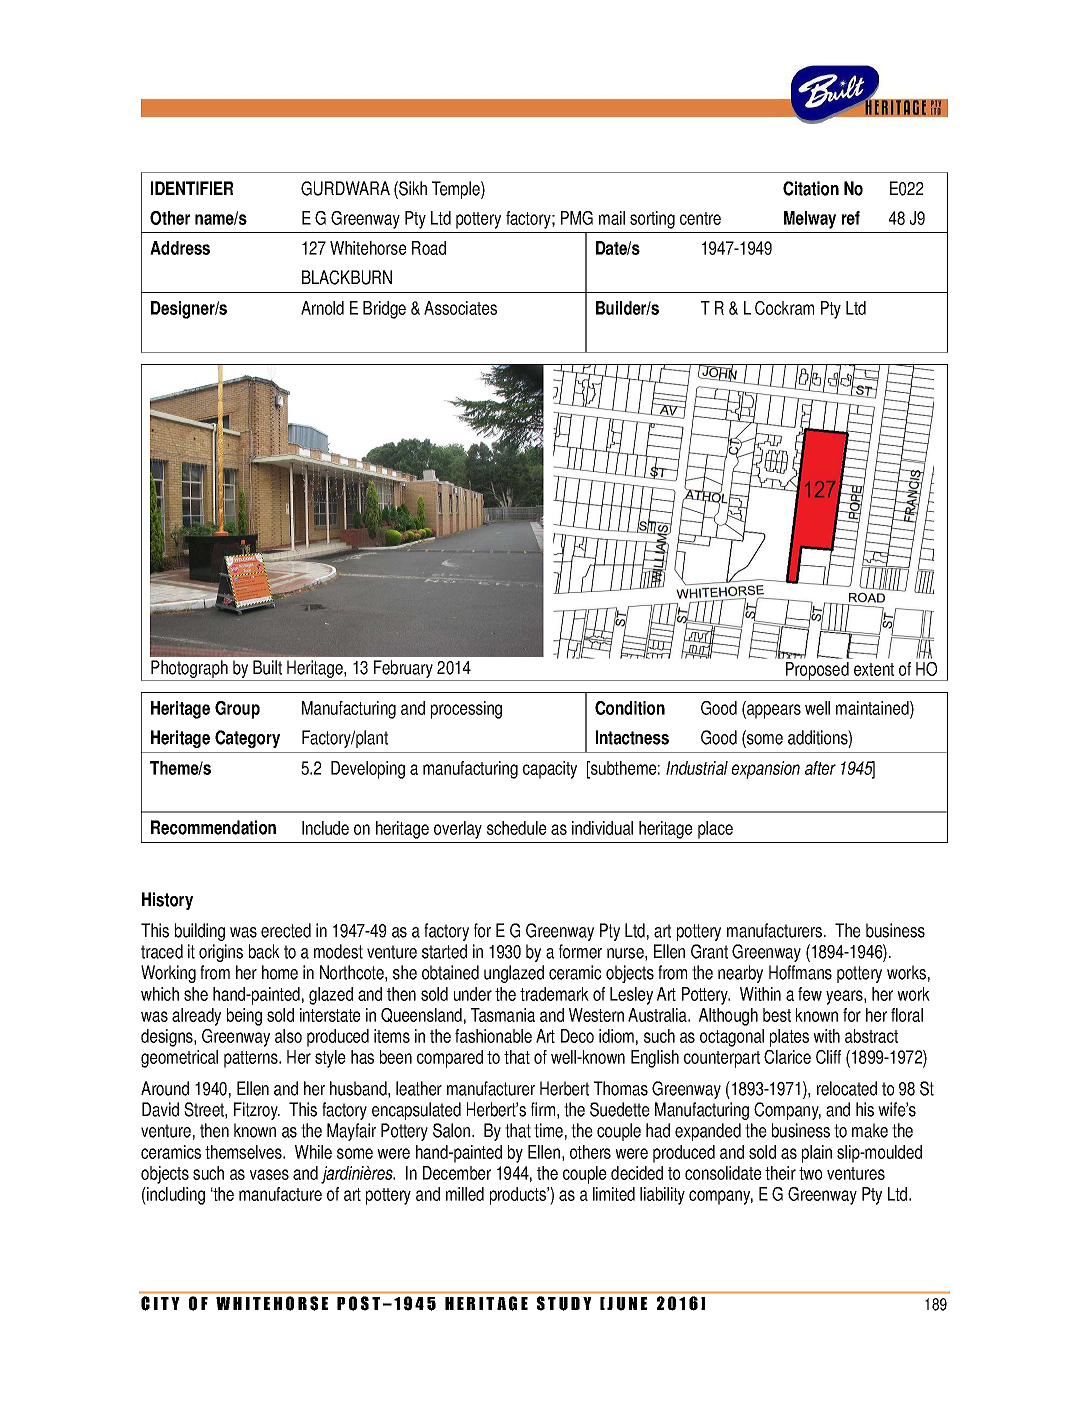 Image resolution: width=1090 pixels, height=1410 pixels. Describe the element at coordinates (237, 710) in the image. I see `Group` at that location.
